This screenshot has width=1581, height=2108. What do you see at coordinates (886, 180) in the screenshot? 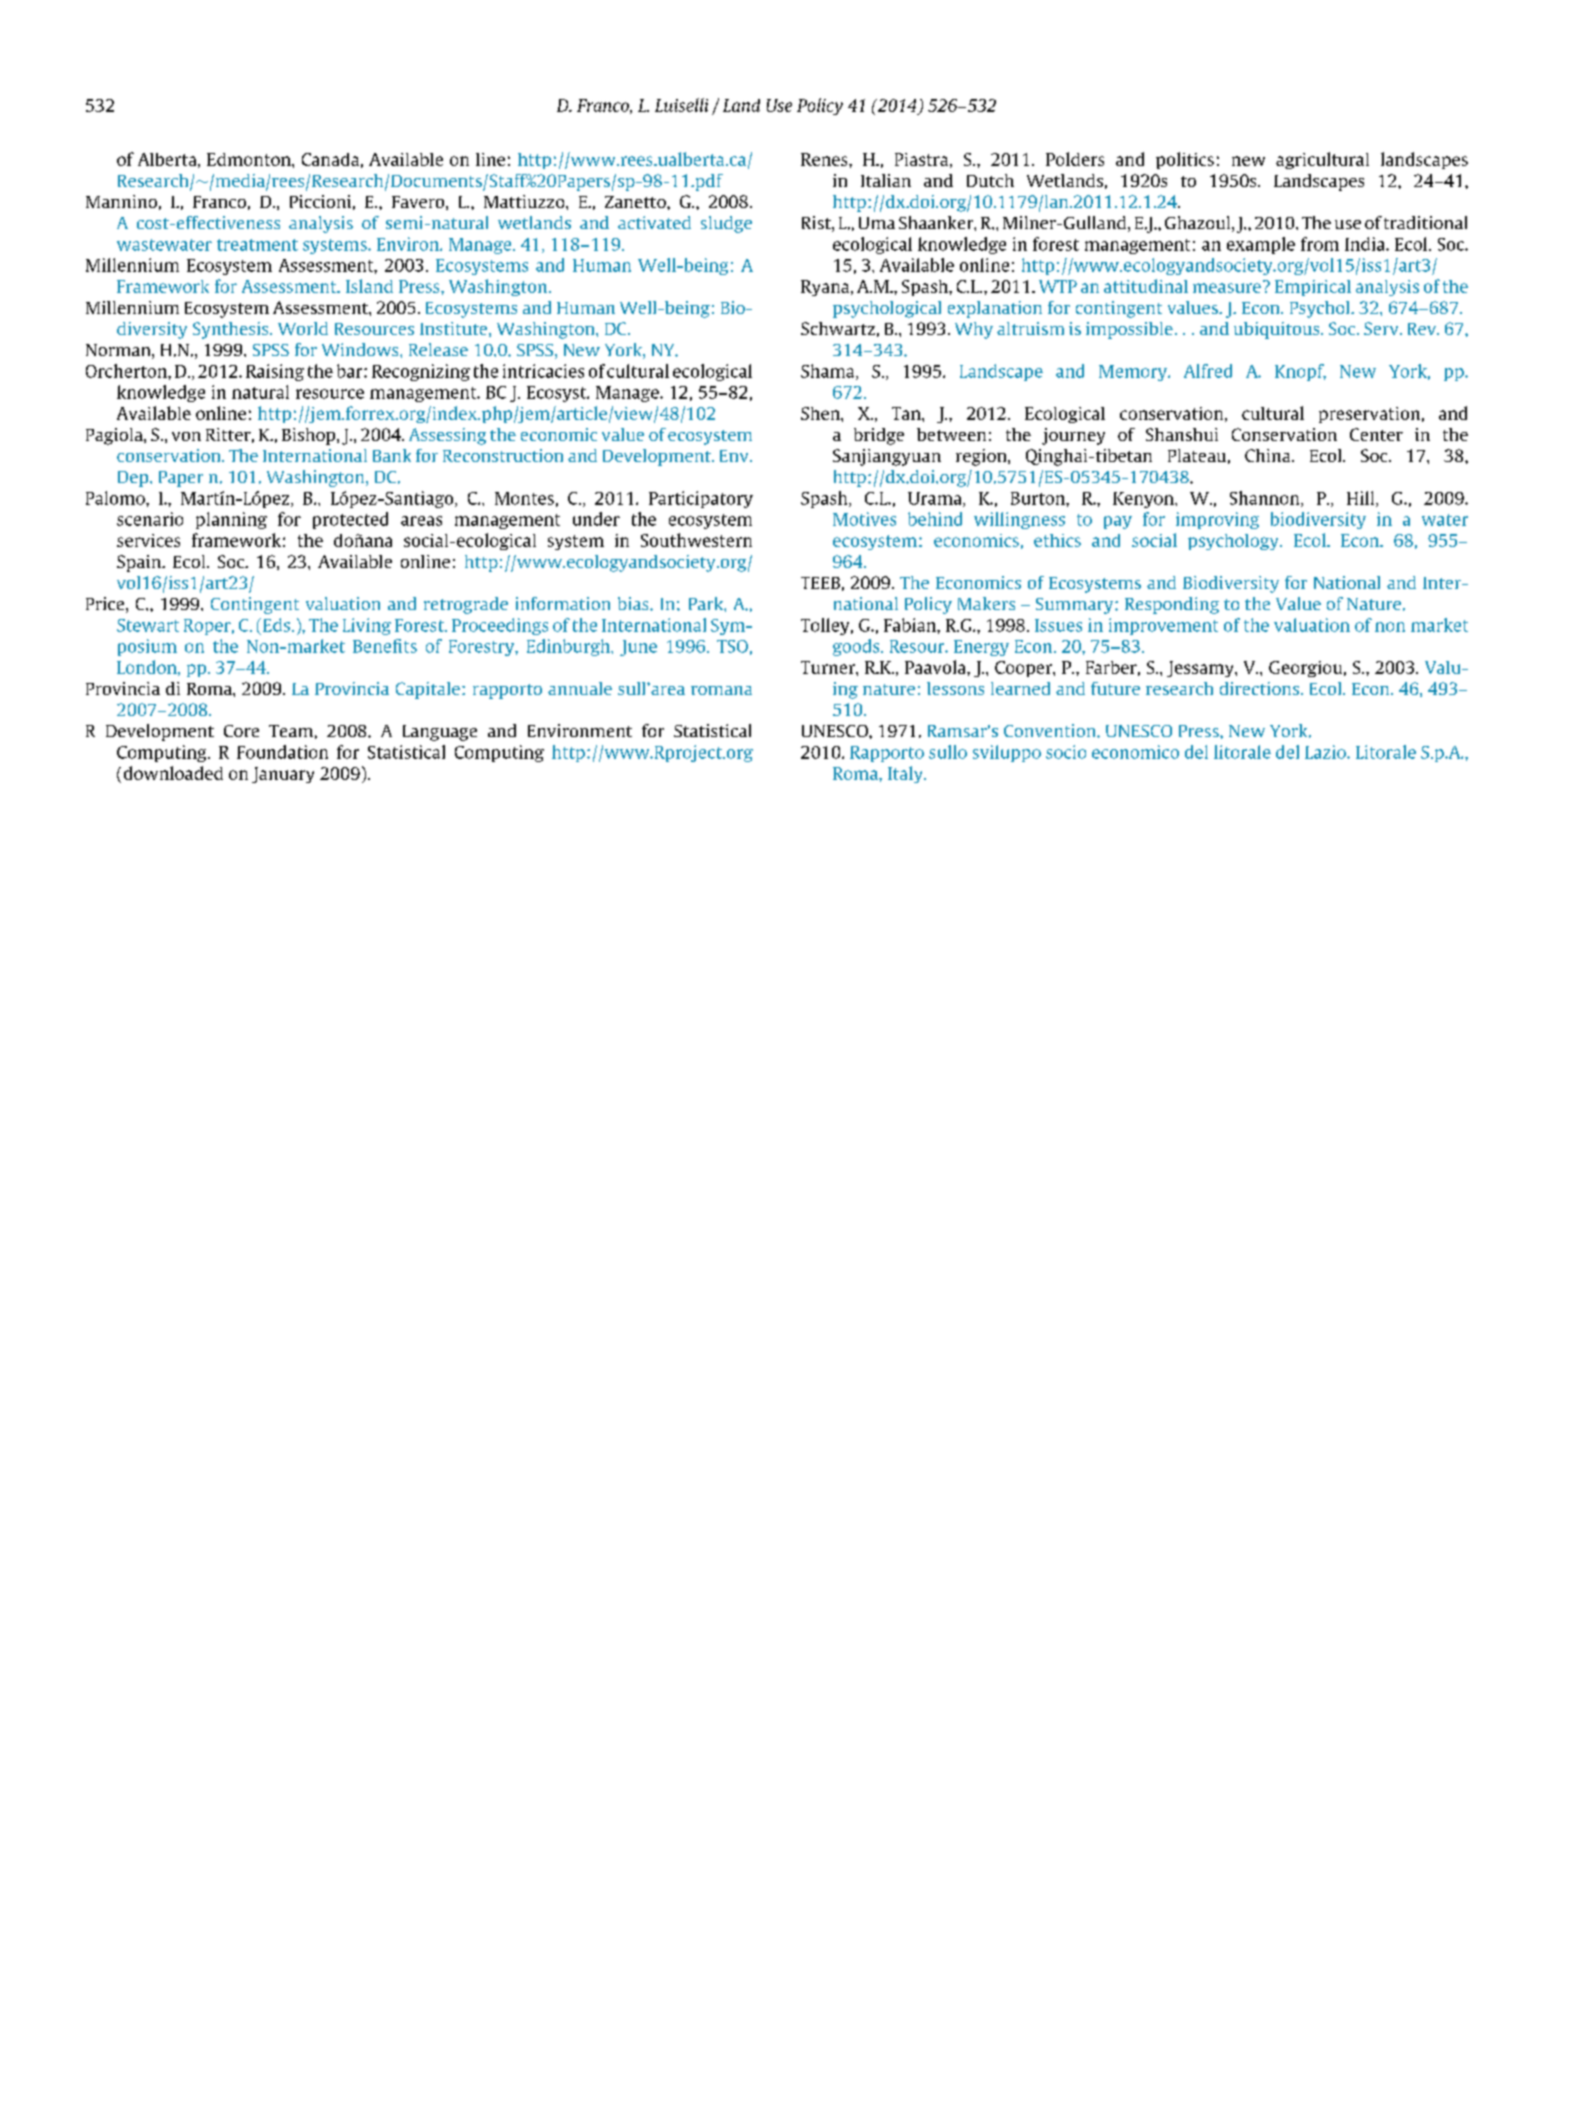
I see `Italian` at bounding box center [886, 180].
